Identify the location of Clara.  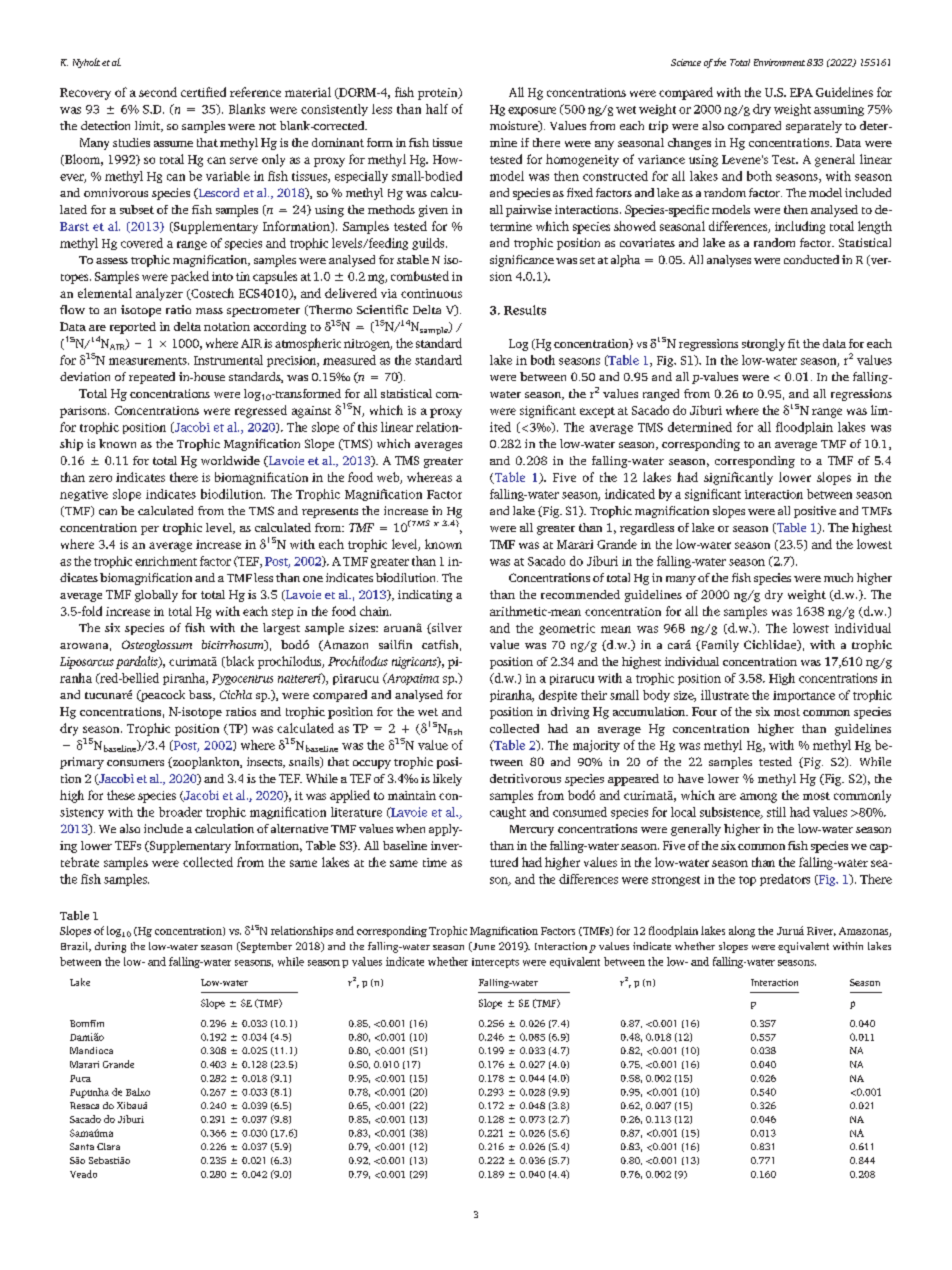
(108, 1146).
